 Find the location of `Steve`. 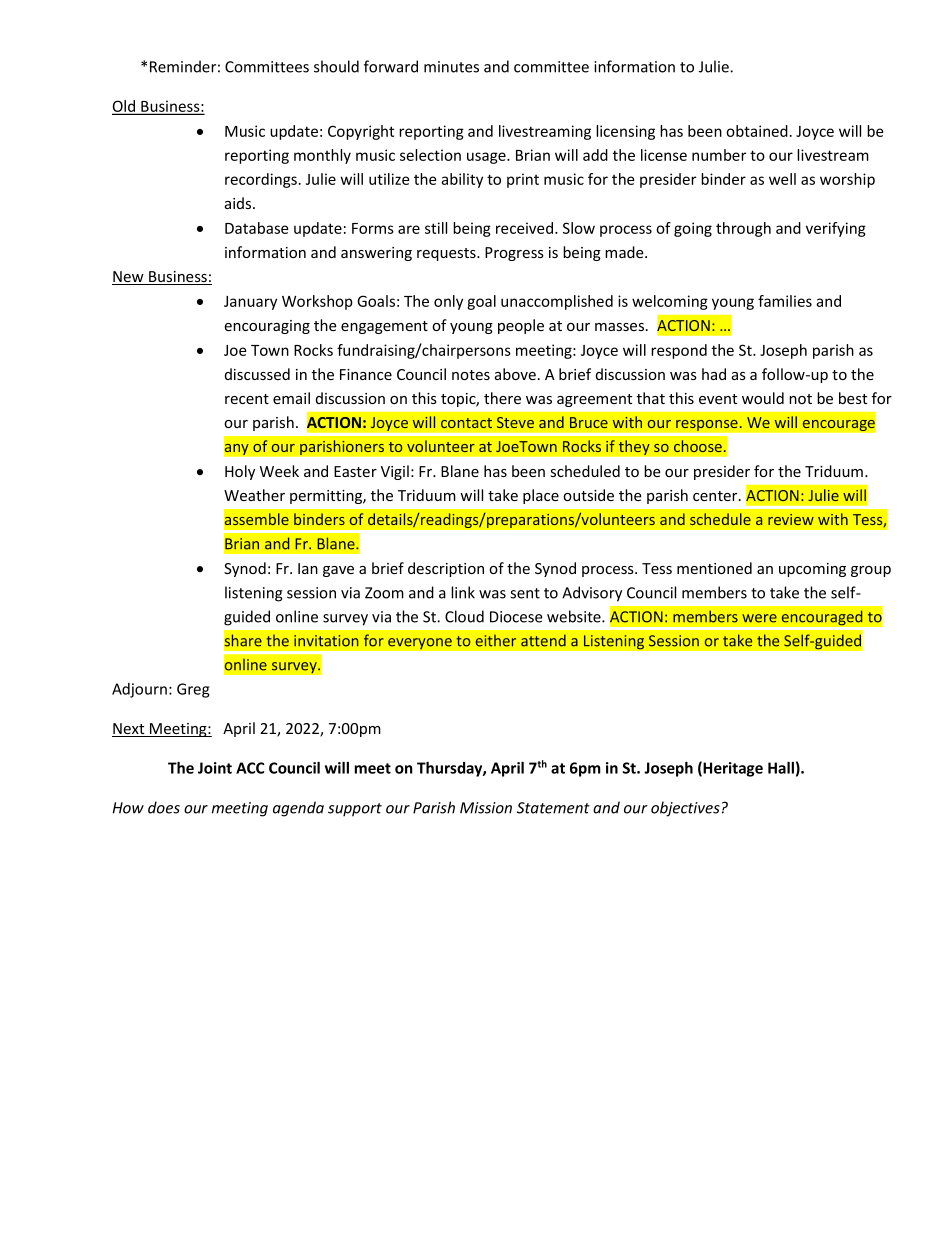

Steve is located at coordinates (515, 422).
